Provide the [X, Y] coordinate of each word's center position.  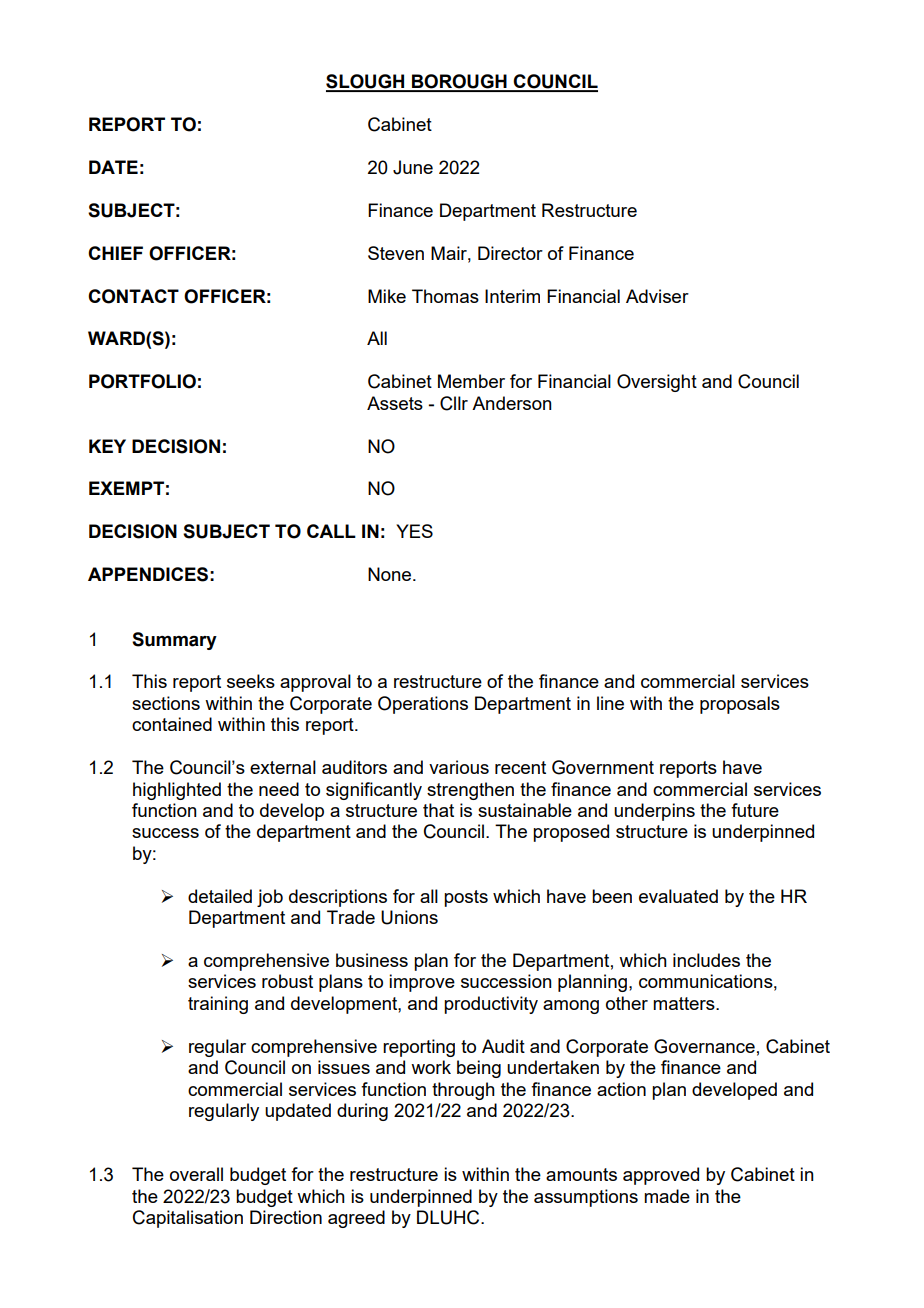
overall [196, 1174]
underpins [654, 812]
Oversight [657, 383]
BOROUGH [459, 82]
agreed [356, 1219]
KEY [107, 446]
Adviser [657, 296]
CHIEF [115, 253]
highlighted [177, 791]
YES [414, 531]
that [438, 810]
